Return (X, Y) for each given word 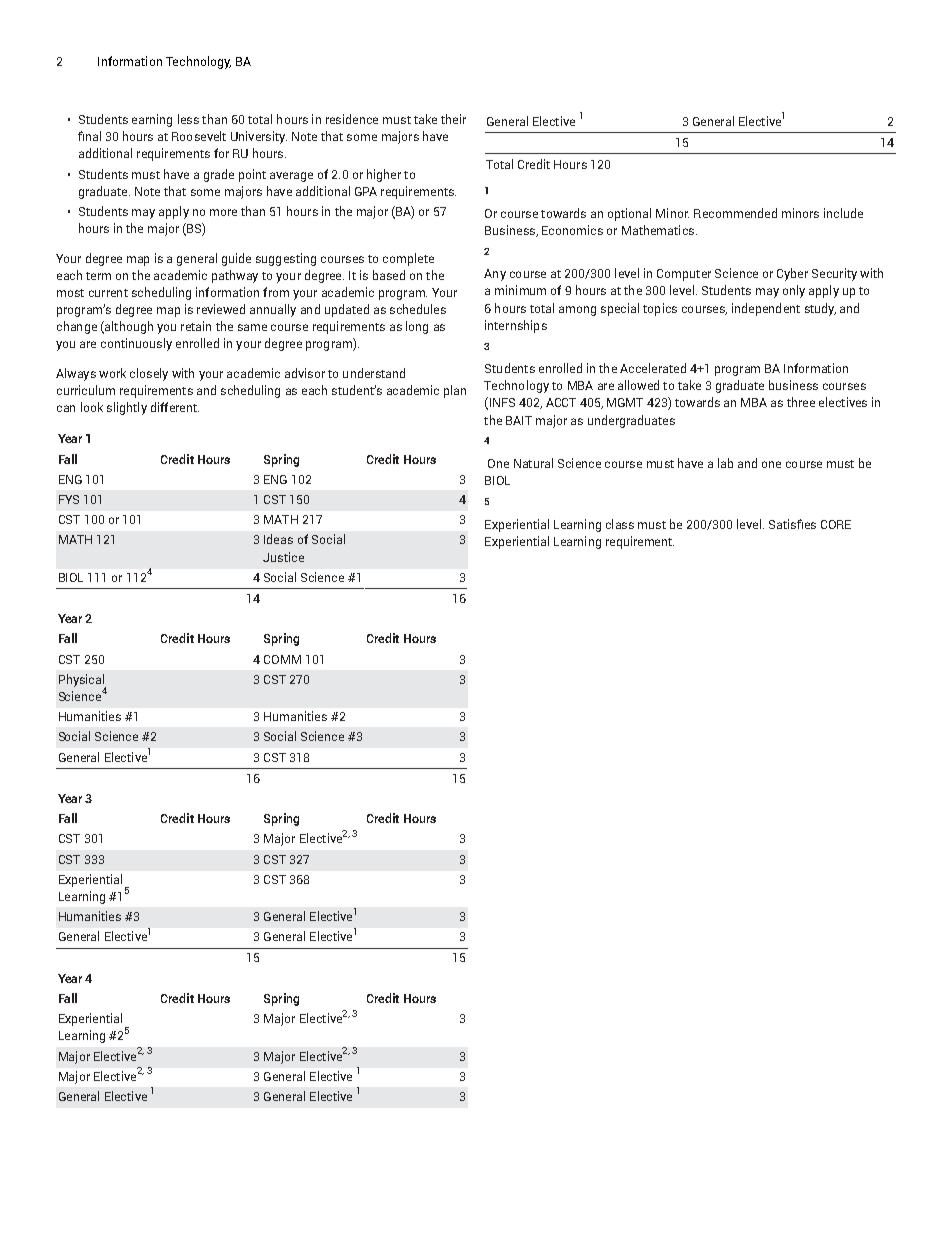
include (843, 213)
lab (725, 463)
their (453, 119)
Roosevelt (199, 136)
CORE (836, 524)
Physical (82, 681)
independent (766, 309)
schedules (418, 309)
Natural (533, 463)
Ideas (278, 539)
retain (196, 326)
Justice (283, 557)
